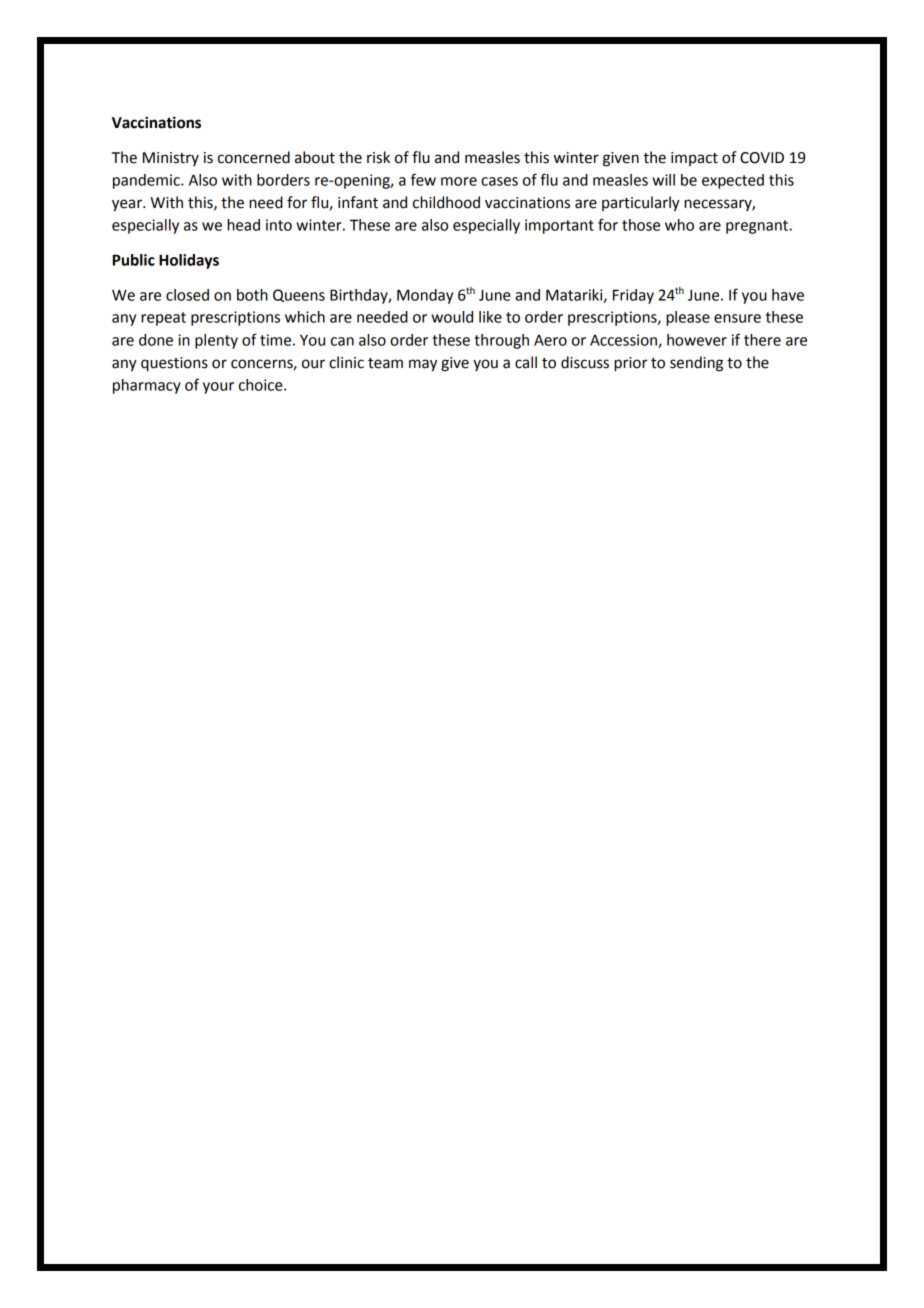 Image resolution: width=924 pixels, height=1308 pixels. Describe the element at coordinates (171, 159) in the page. I see `Ministry` at that location.
